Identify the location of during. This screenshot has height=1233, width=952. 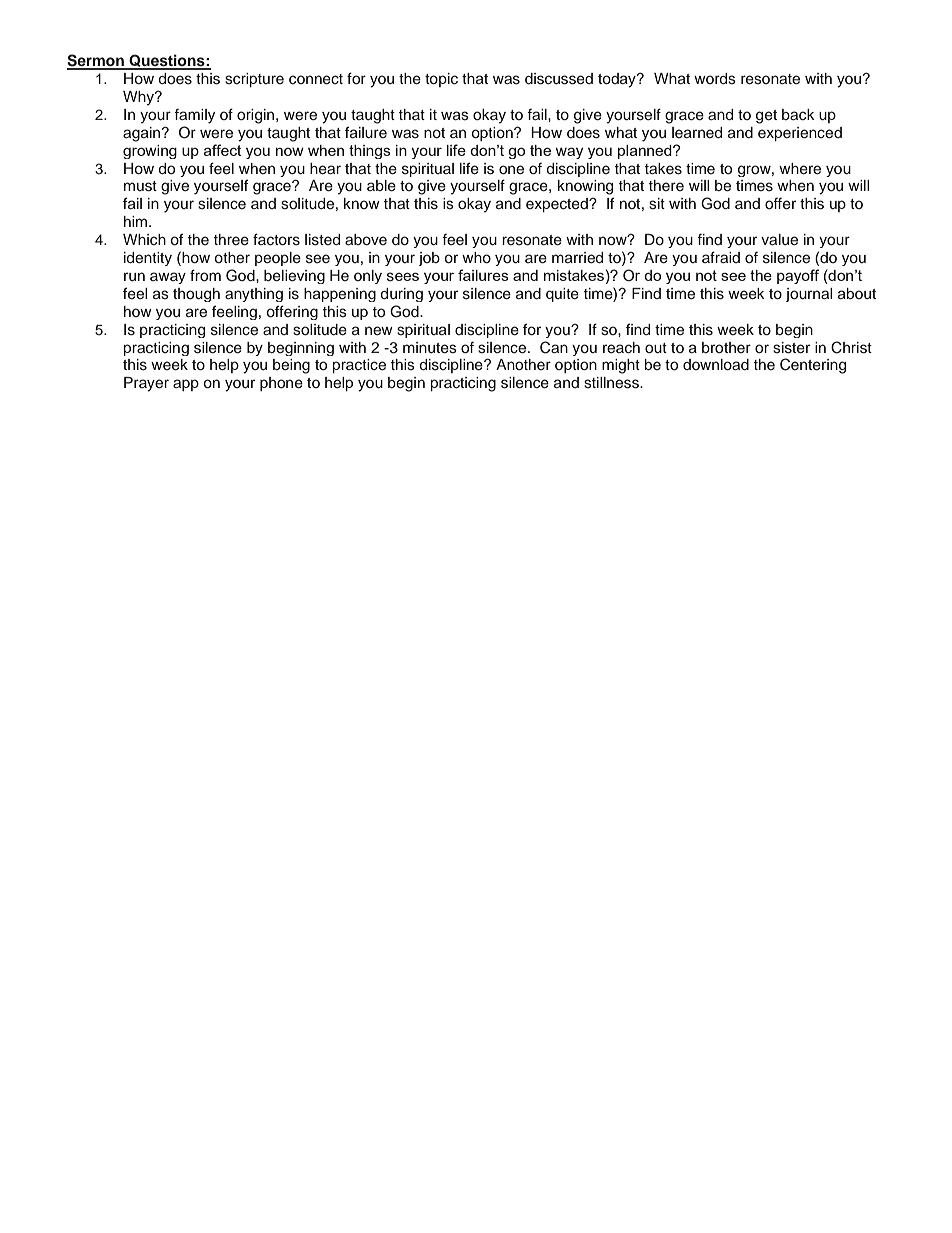
(402, 295).
